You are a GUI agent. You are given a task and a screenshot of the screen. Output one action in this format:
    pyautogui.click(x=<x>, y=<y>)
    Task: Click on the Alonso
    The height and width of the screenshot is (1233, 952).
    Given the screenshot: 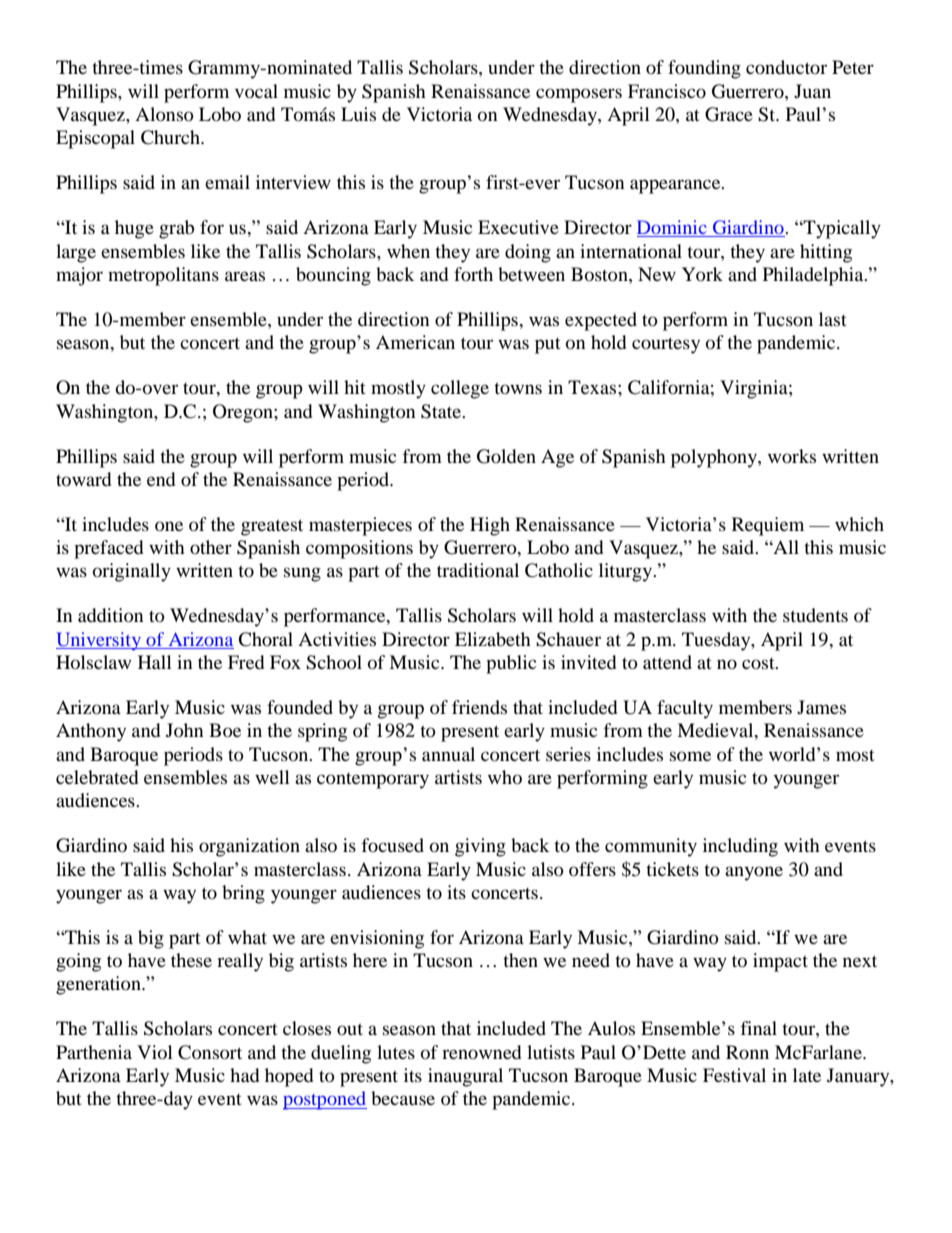 What is the action you would take?
    pyautogui.click(x=164, y=114)
